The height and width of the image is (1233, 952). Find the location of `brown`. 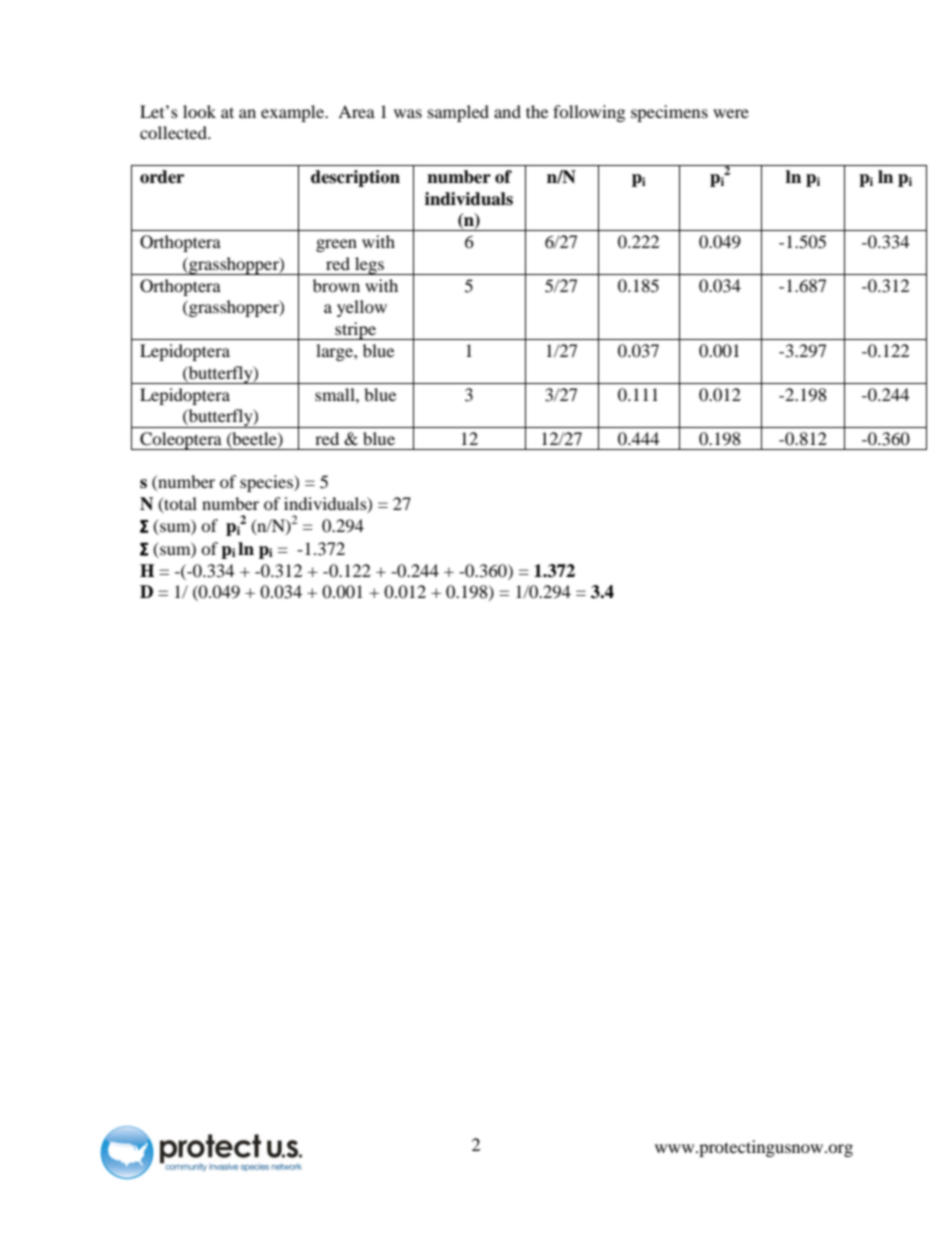

brown is located at coordinates (336, 285).
